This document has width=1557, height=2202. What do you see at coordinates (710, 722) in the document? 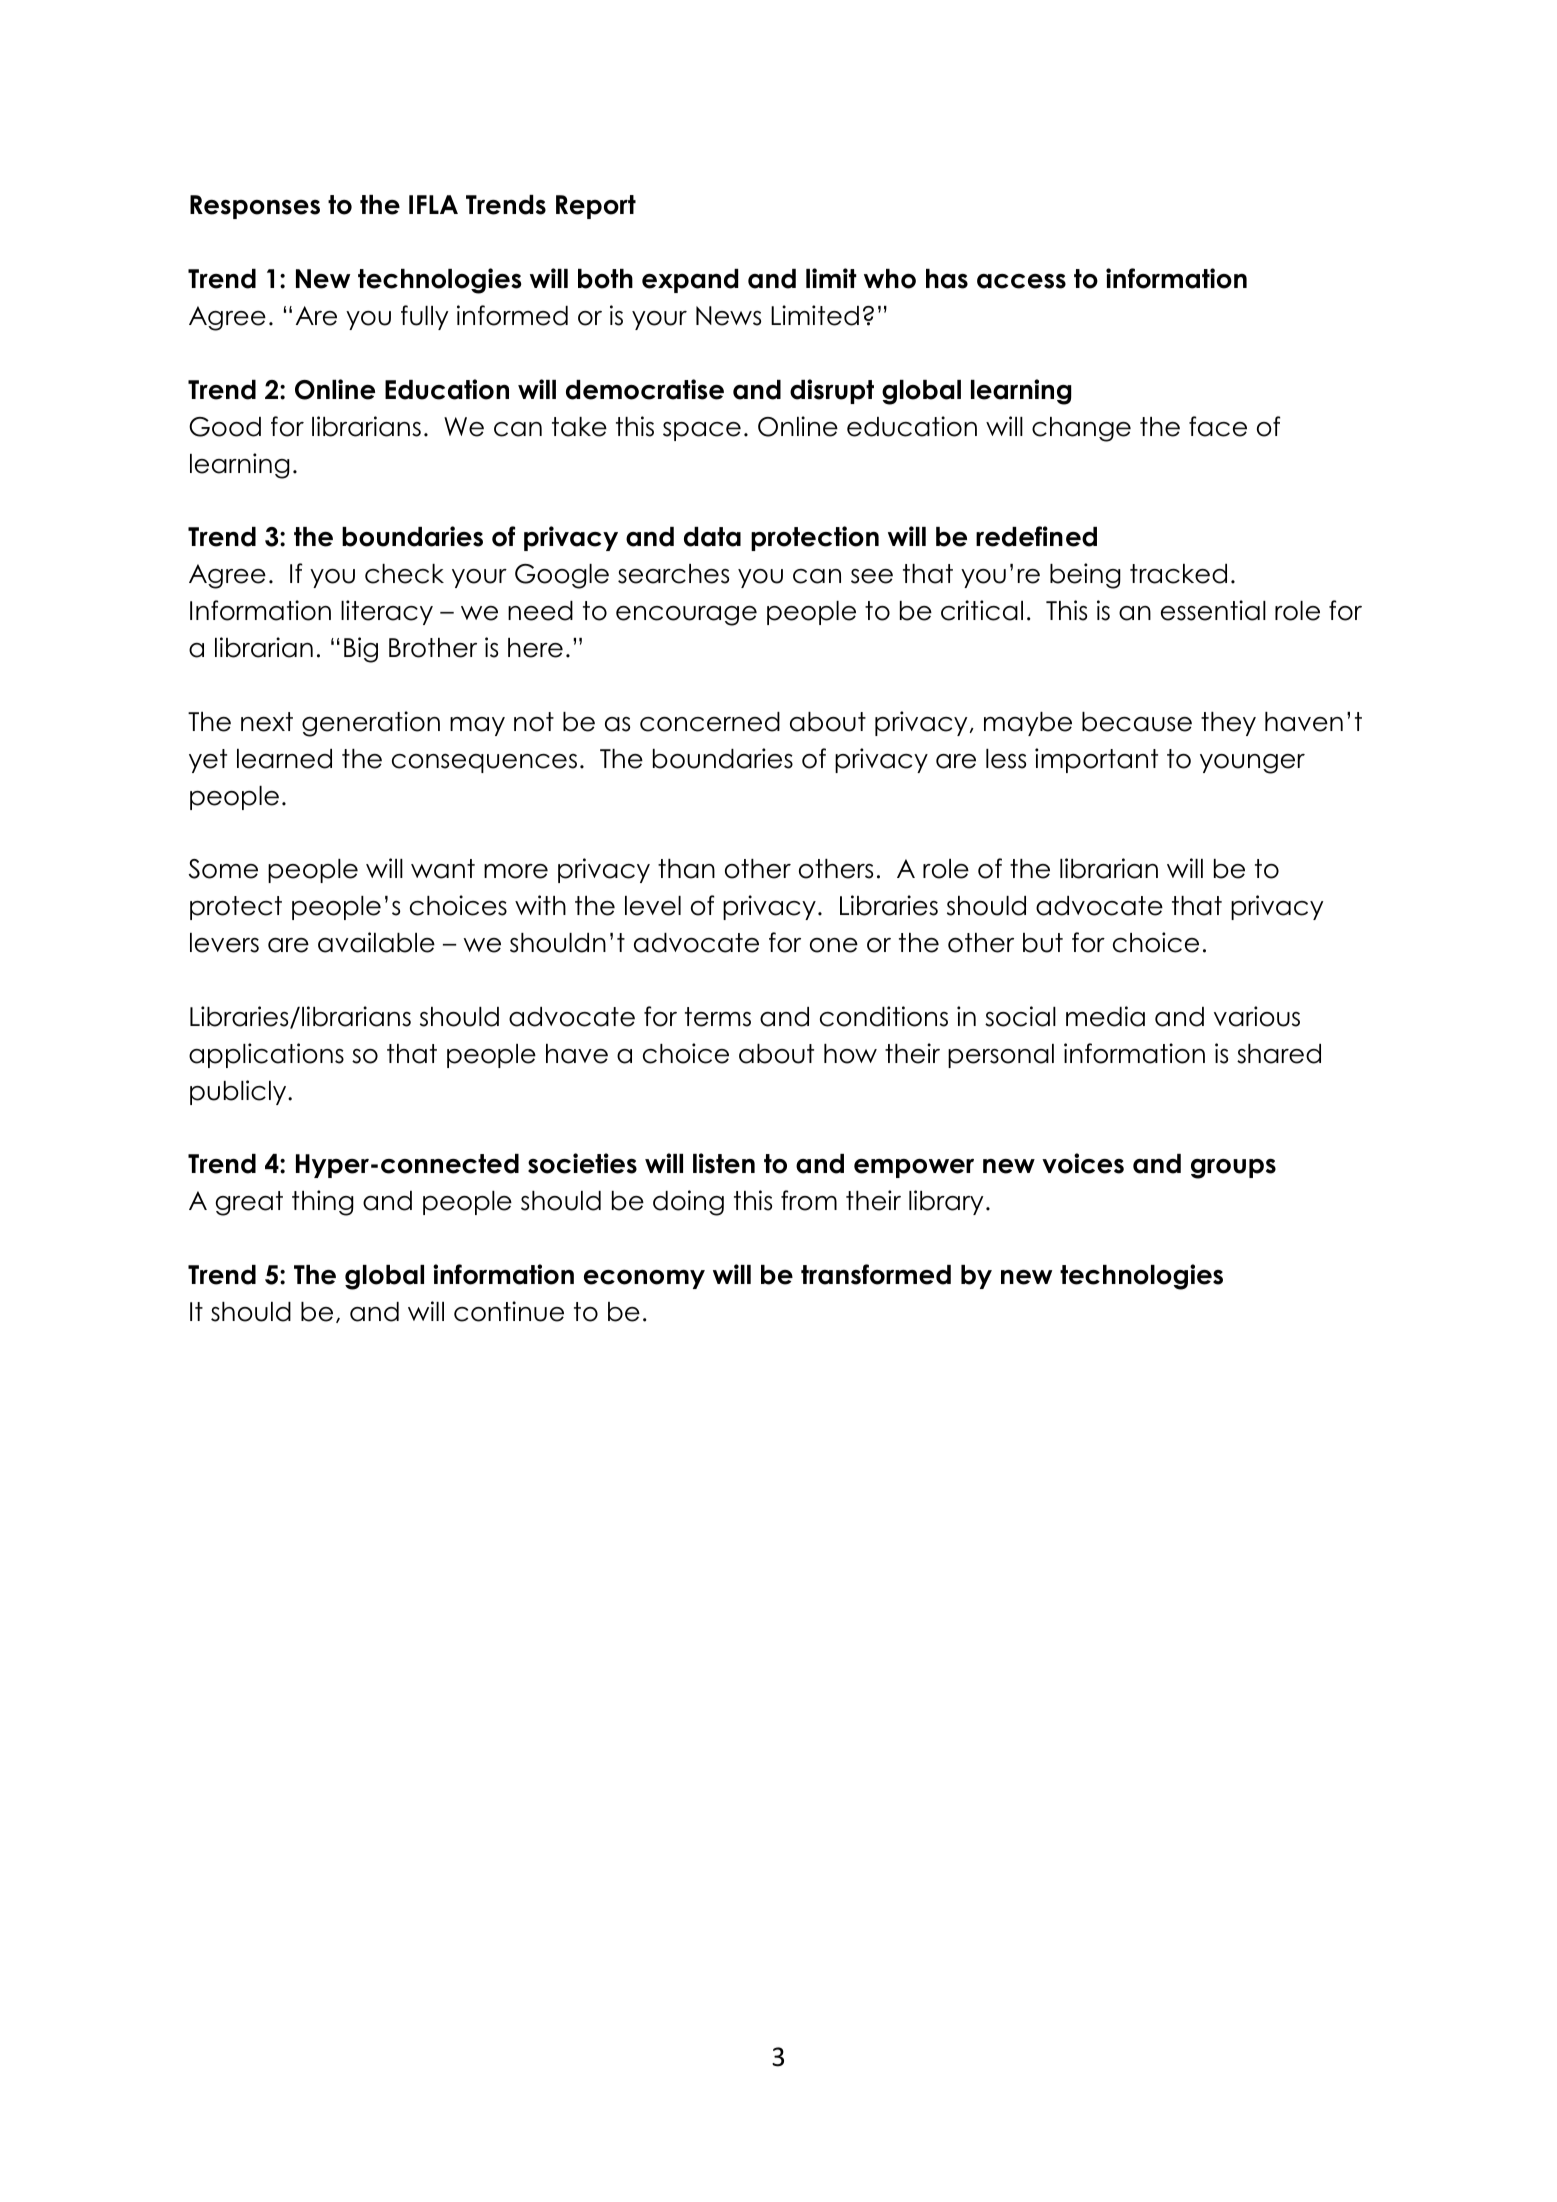
I see `concerned` at bounding box center [710, 722].
